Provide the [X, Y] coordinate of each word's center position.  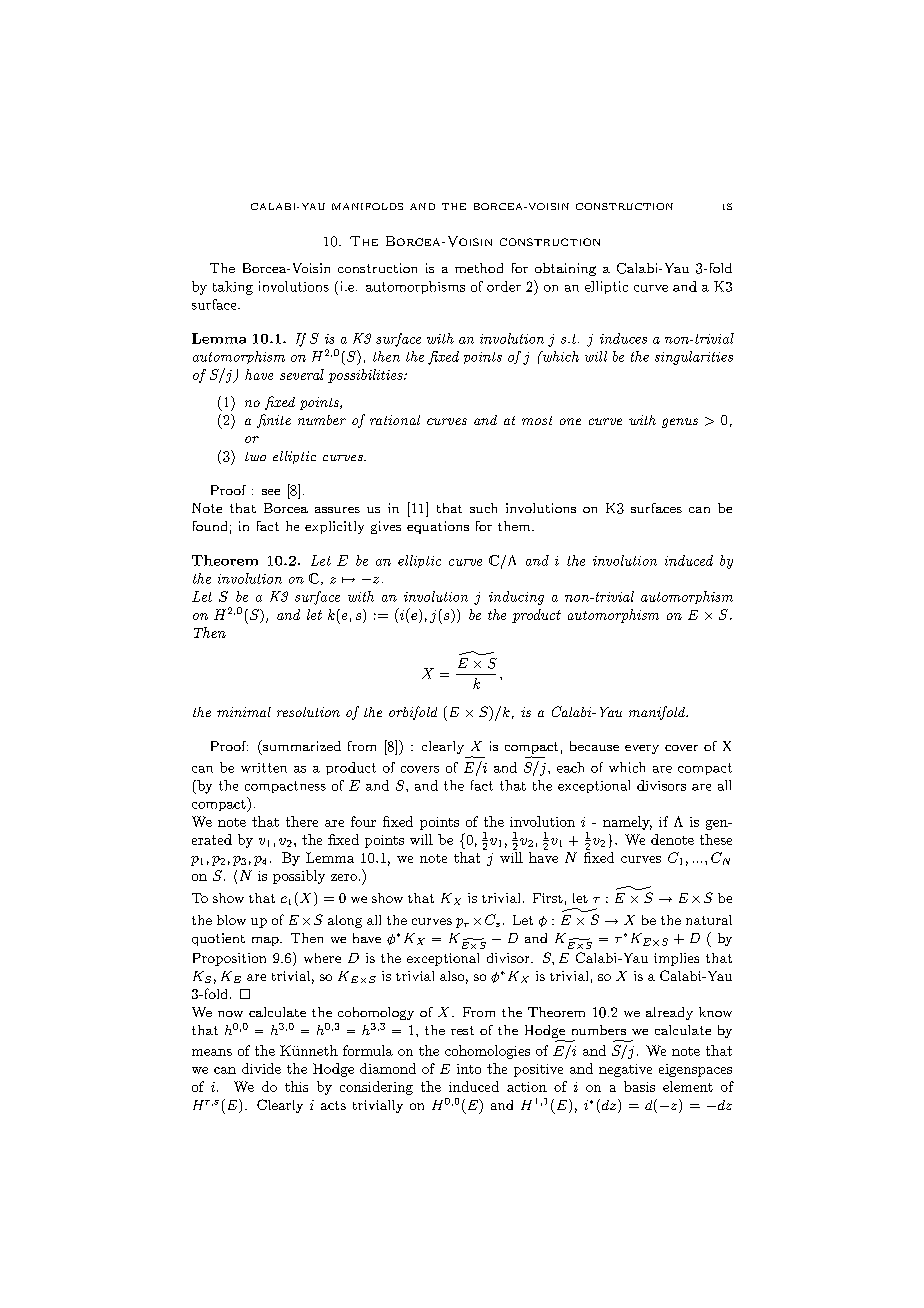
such [483, 508]
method [479, 268]
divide [261, 1068]
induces [623, 338]
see [271, 492]
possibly [299, 877]
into [469, 1069]
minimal [244, 712]
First [548, 898]
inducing [516, 598]
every [642, 749]
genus [680, 423]
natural [709, 920]
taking [233, 288]
